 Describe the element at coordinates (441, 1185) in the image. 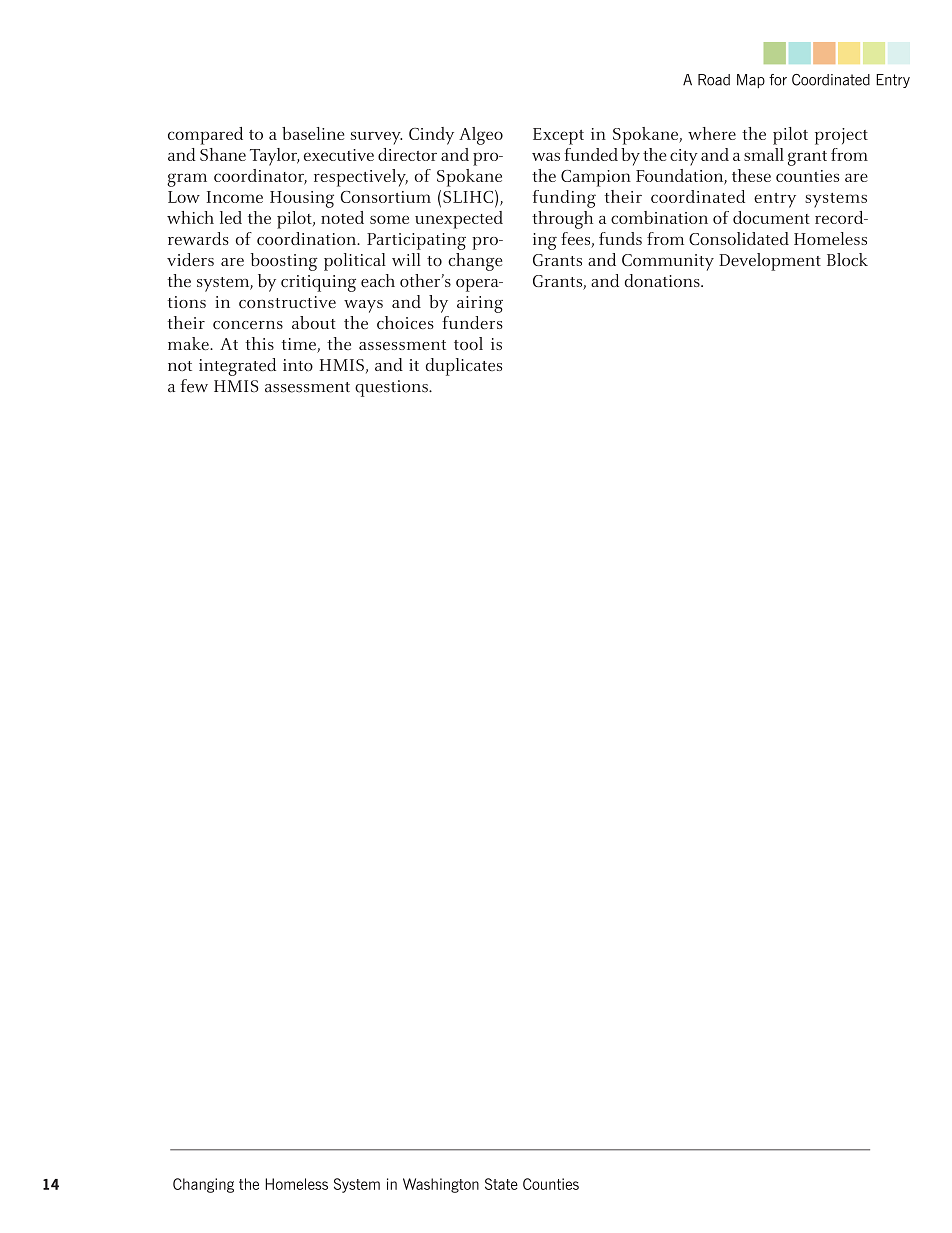

I see `Washington` at that location.
